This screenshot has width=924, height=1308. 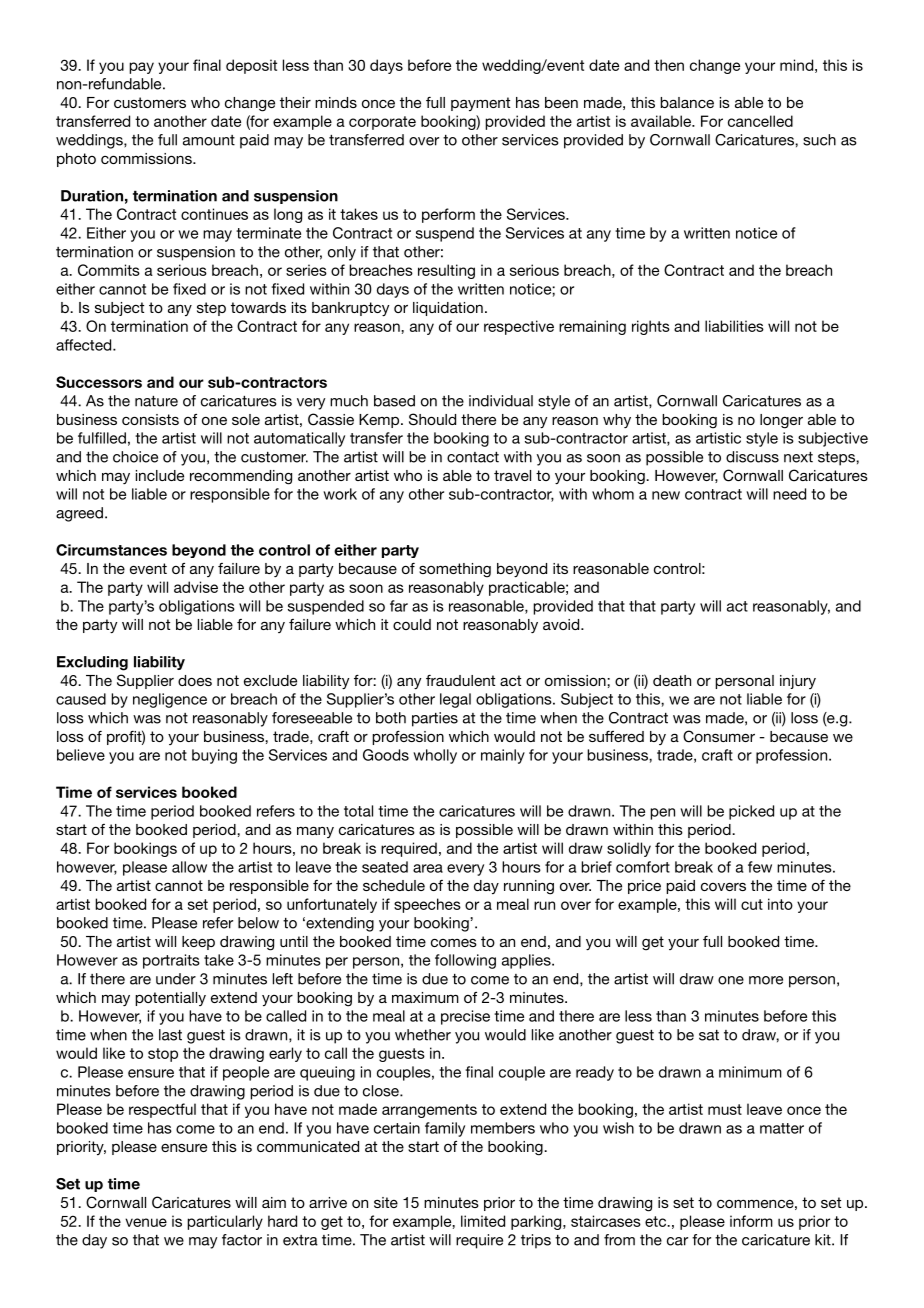 What do you see at coordinates (195, 680) in the screenshot?
I see `does` at bounding box center [195, 680].
